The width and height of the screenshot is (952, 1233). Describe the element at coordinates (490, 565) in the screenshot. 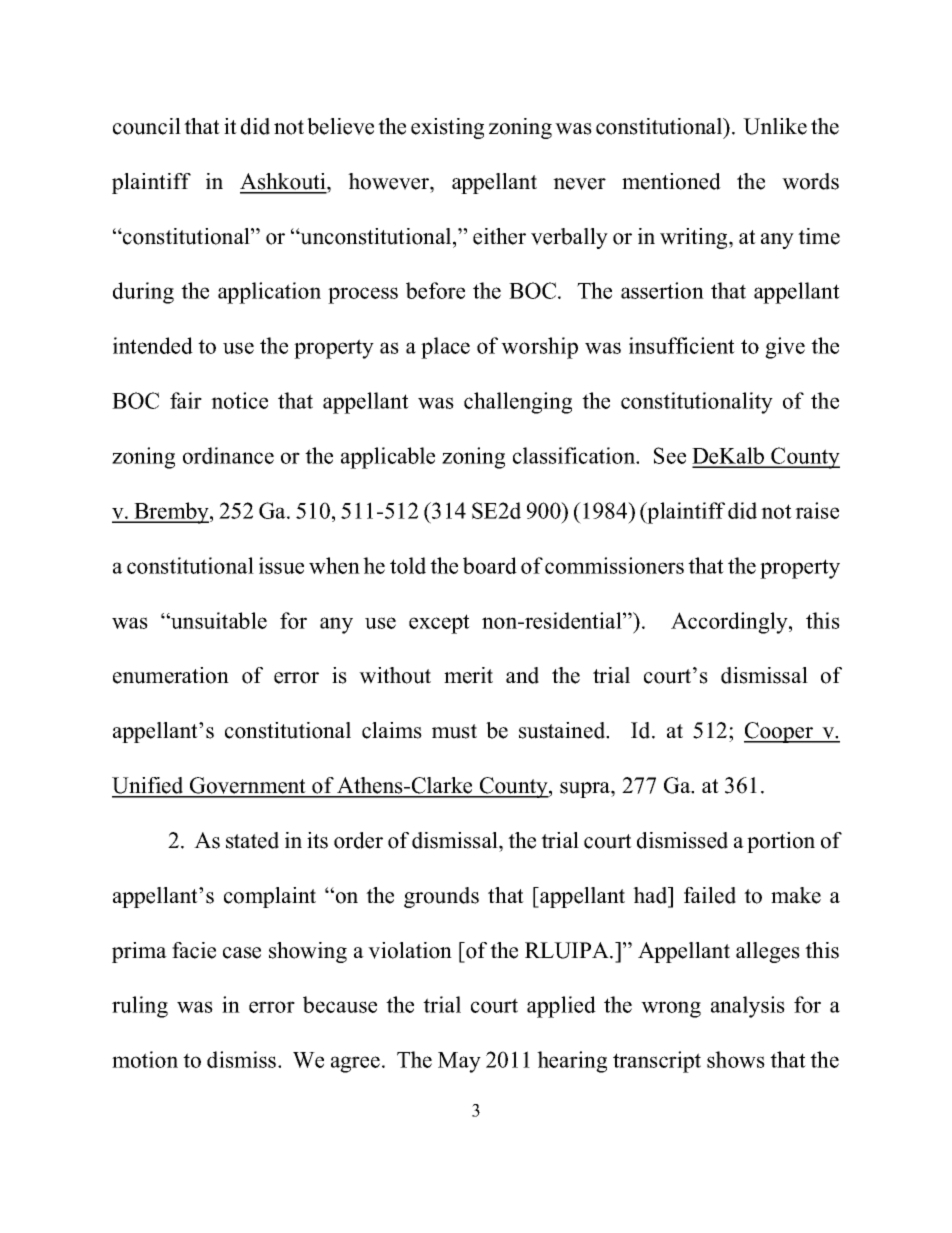

I see `board` at that location.
